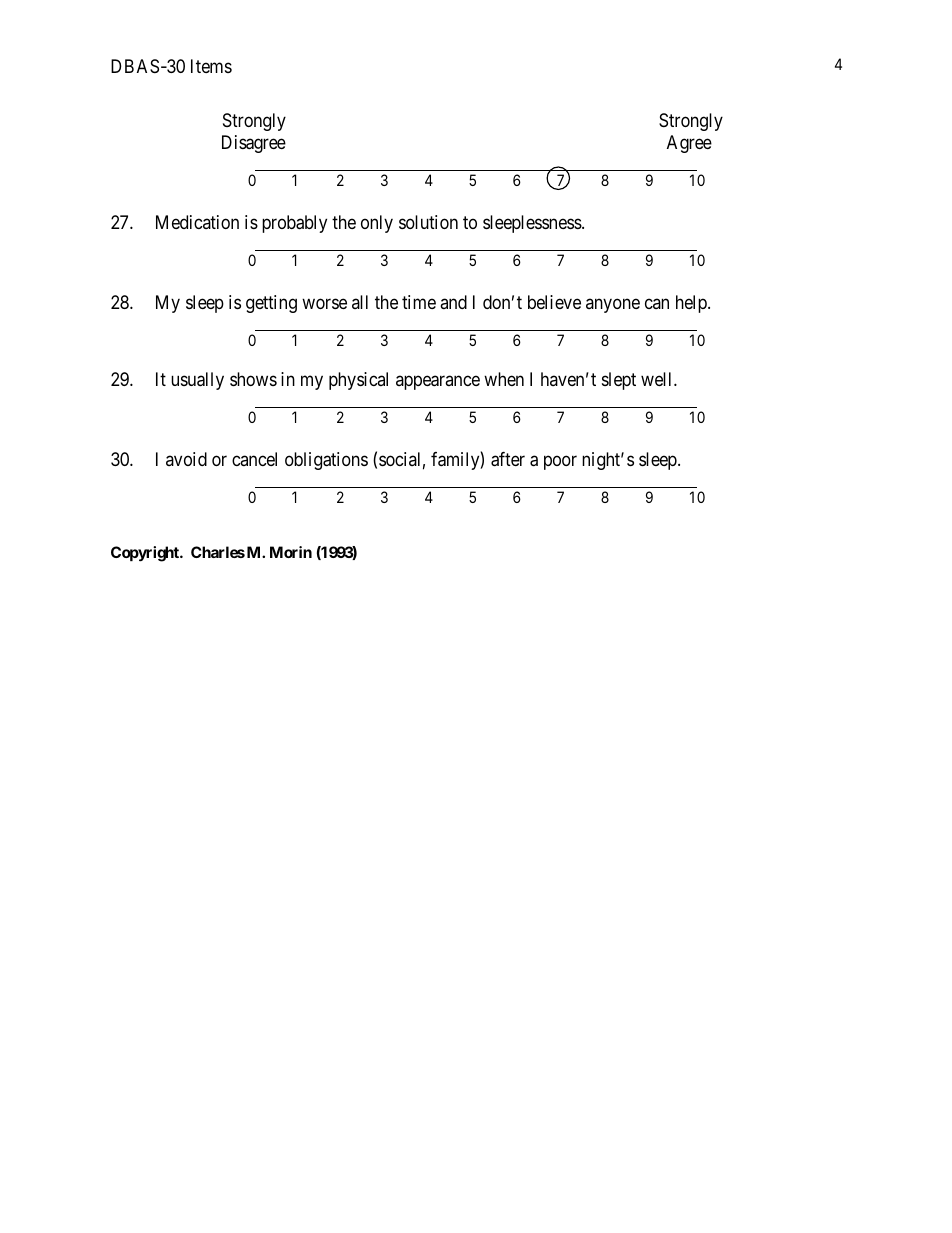  Describe the element at coordinates (211, 66) in the image. I see `Items` at that location.
